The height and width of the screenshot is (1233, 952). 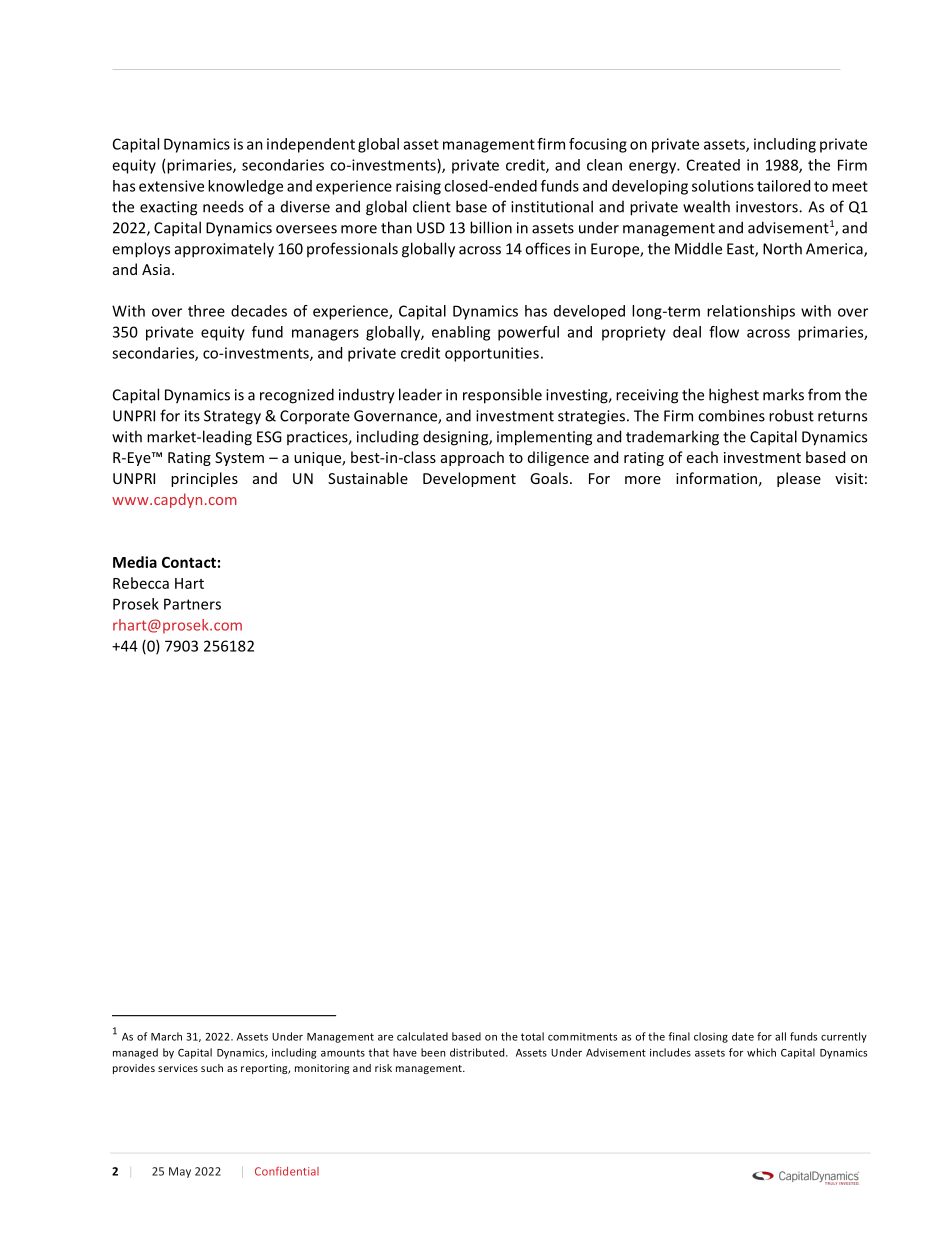 What do you see at coordinates (166, 1036) in the screenshot?
I see `March` at bounding box center [166, 1036].
